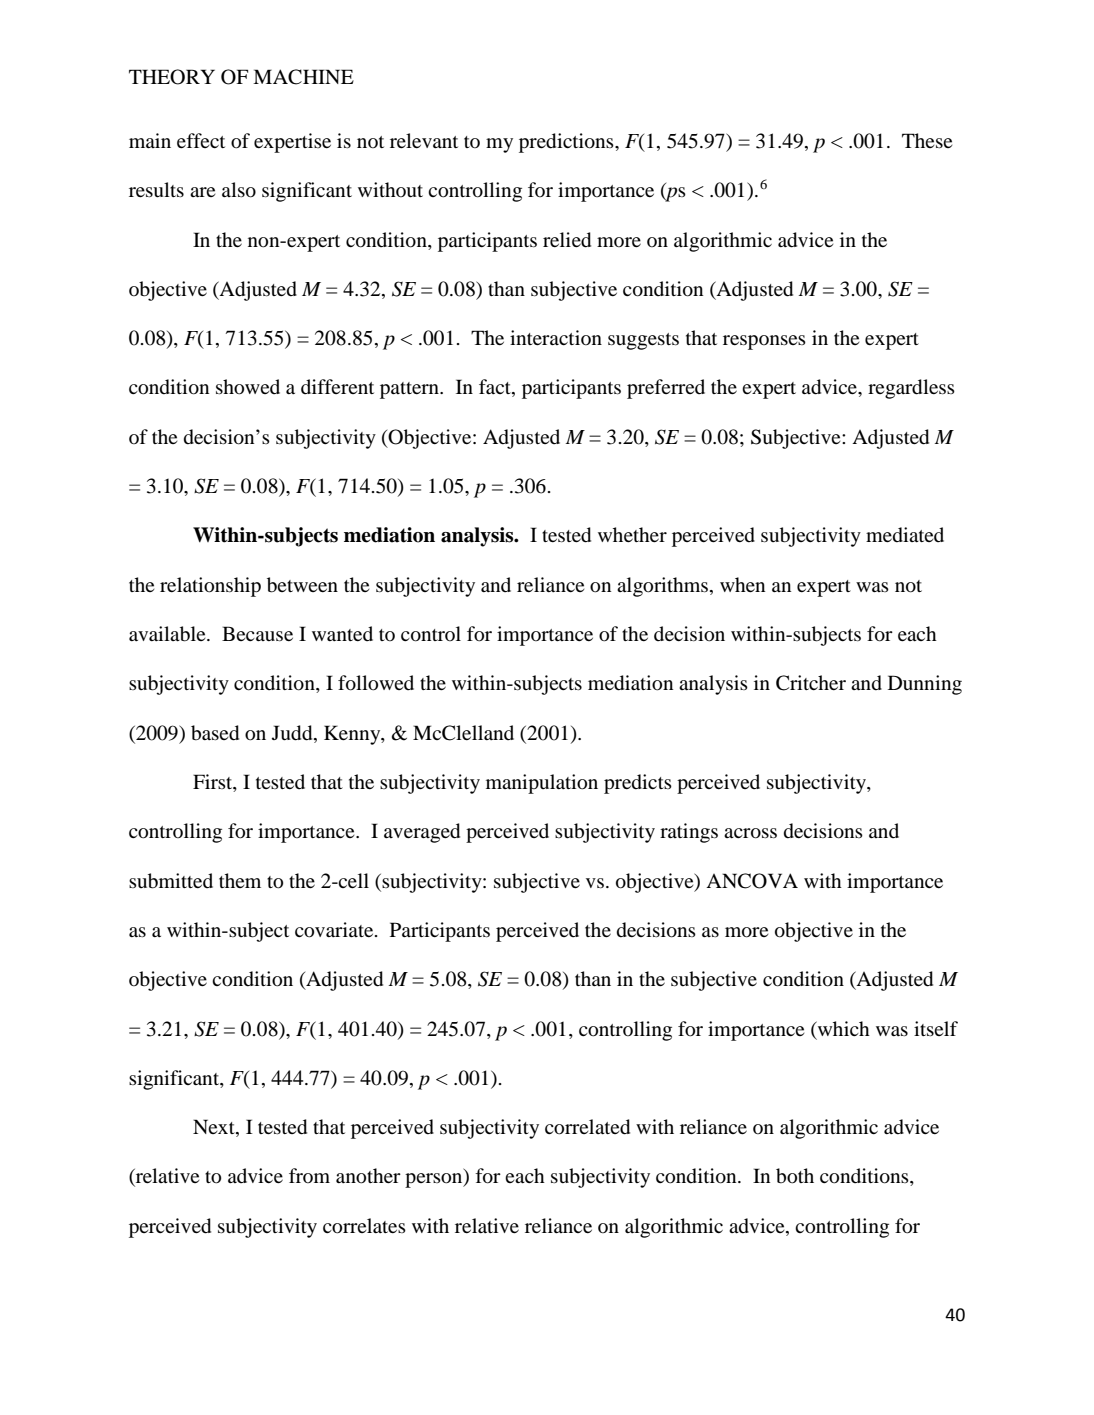 This document has height=1415, width=1094. Describe the element at coordinates (240, 880) in the document. I see `them` at that location.
